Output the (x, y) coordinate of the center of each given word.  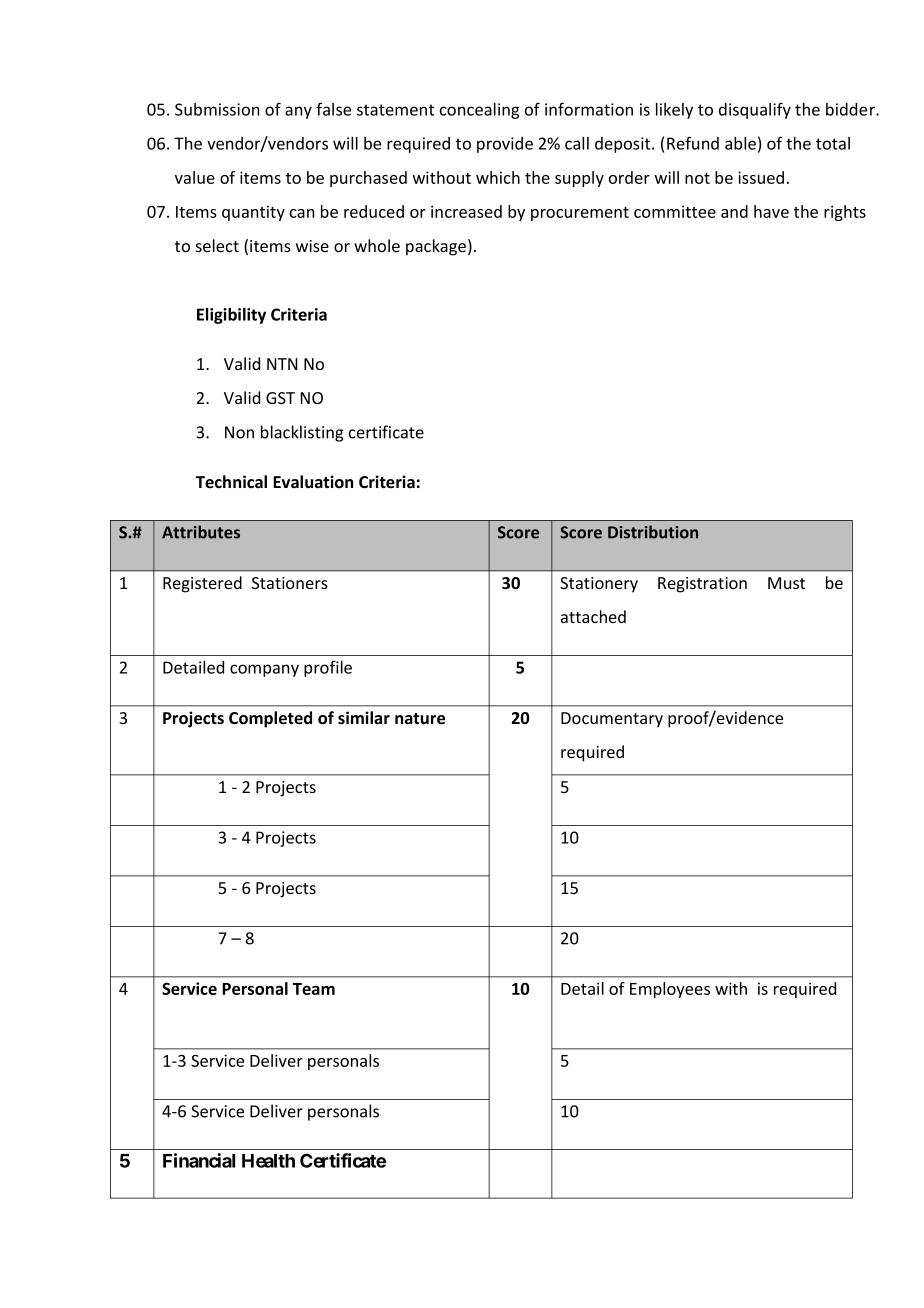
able (740, 143)
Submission (217, 109)
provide (505, 145)
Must (786, 583)
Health (268, 1161)
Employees (670, 990)
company (264, 670)
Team (314, 989)
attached (593, 616)
